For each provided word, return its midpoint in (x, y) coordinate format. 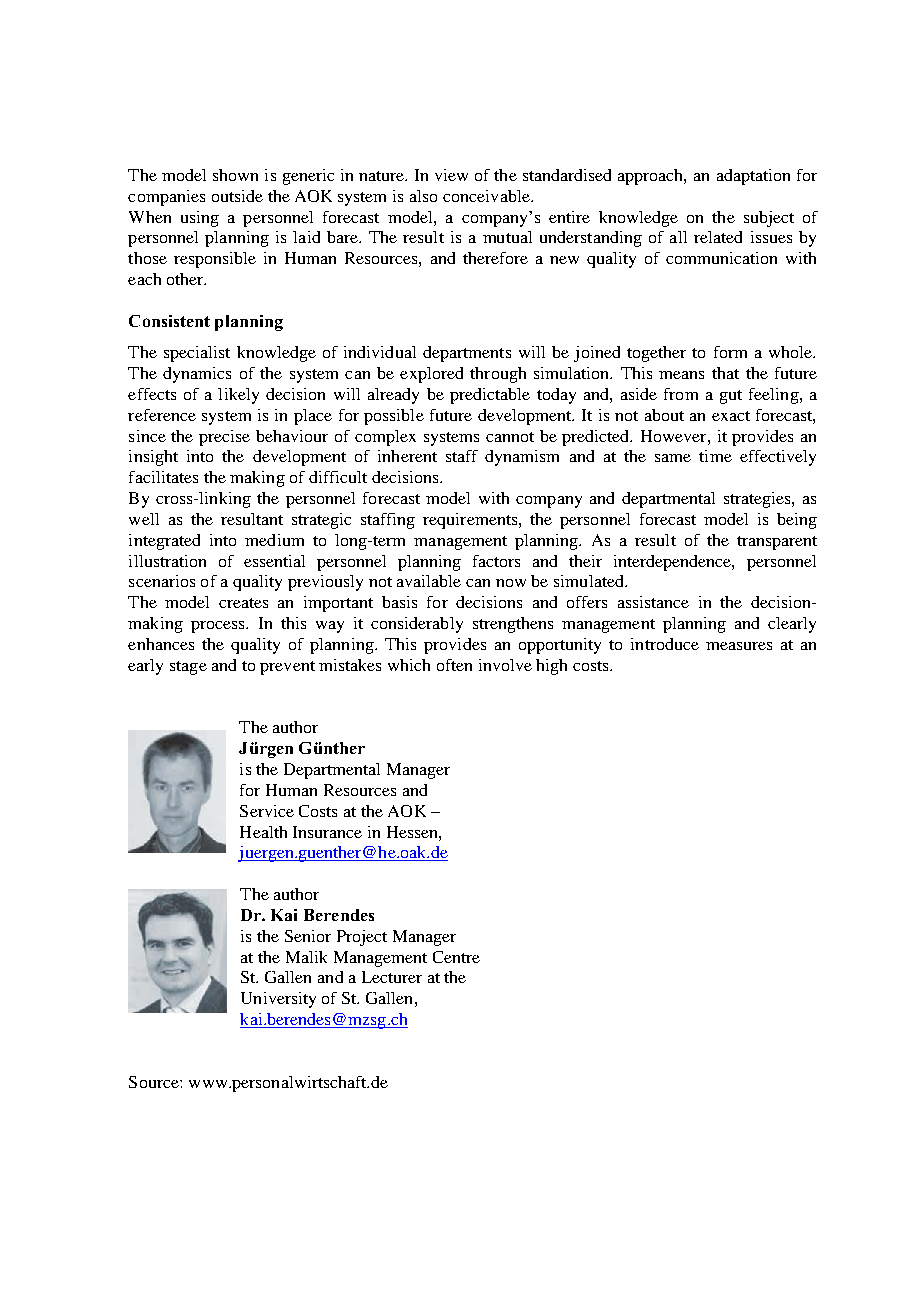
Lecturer (392, 977)
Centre (456, 957)
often (454, 665)
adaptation (753, 177)
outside (237, 196)
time (715, 456)
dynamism (522, 458)
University (278, 1000)
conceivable (487, 196)
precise (224, 438)
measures (739, 646)
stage (188, 668)
